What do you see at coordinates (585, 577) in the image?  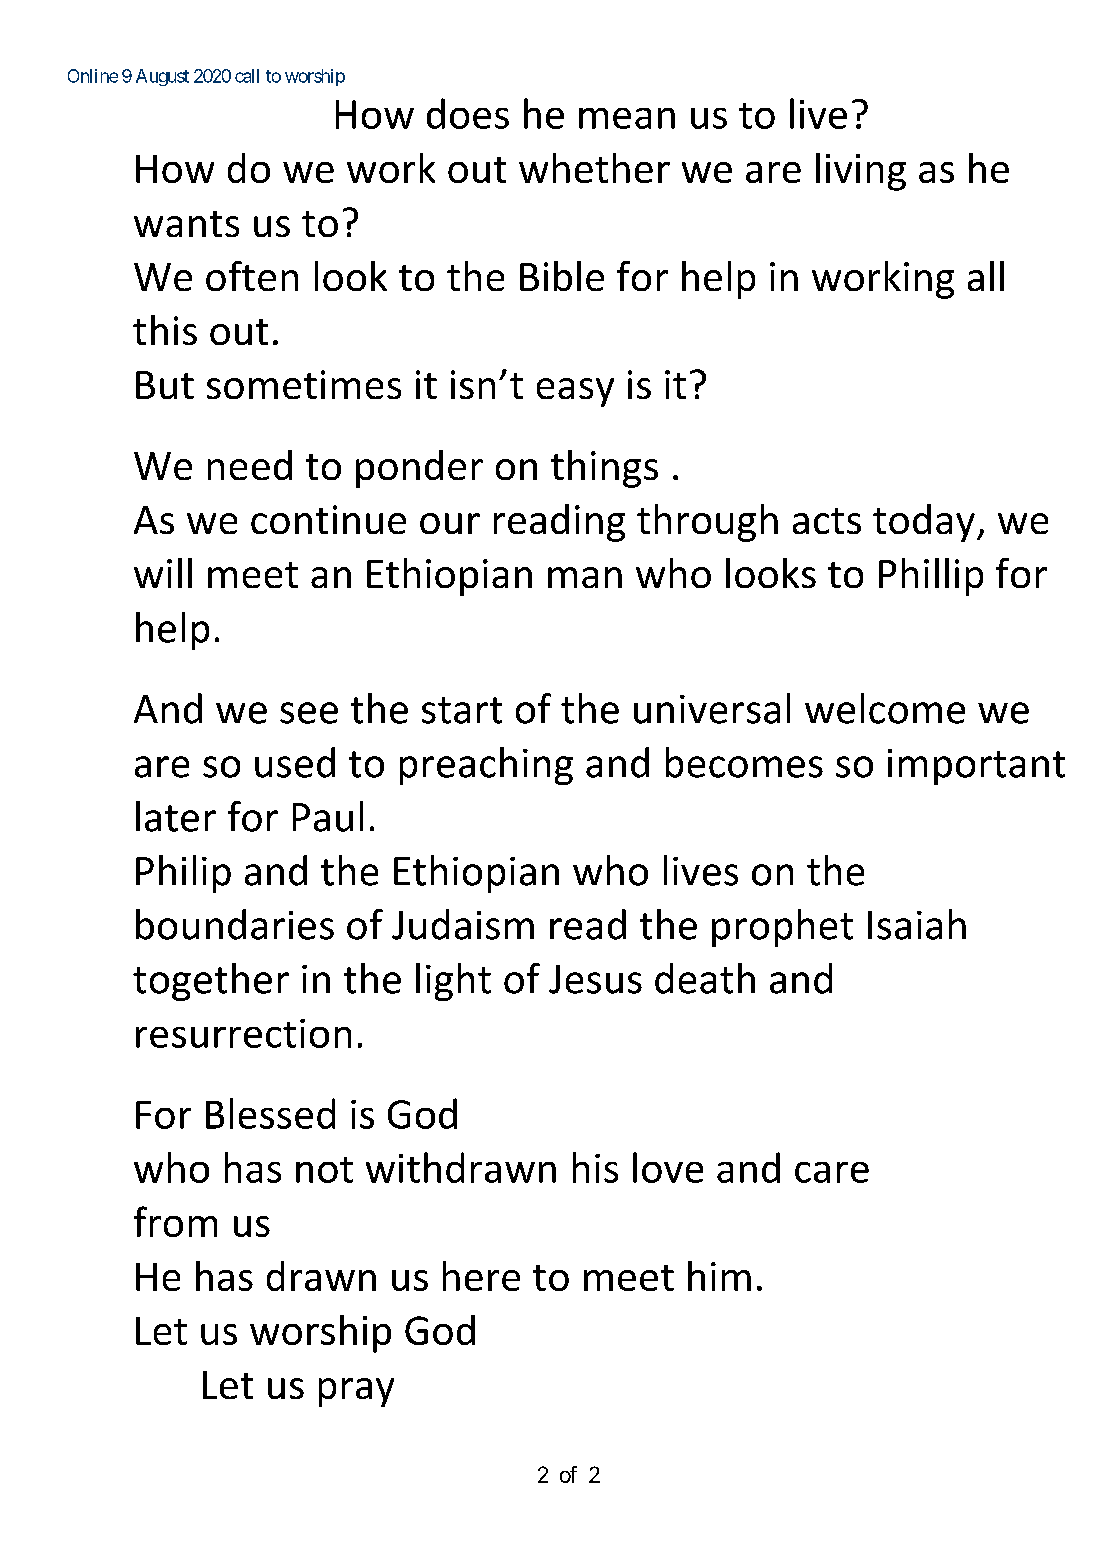 I see `man` at bounding box center [585, 577].
